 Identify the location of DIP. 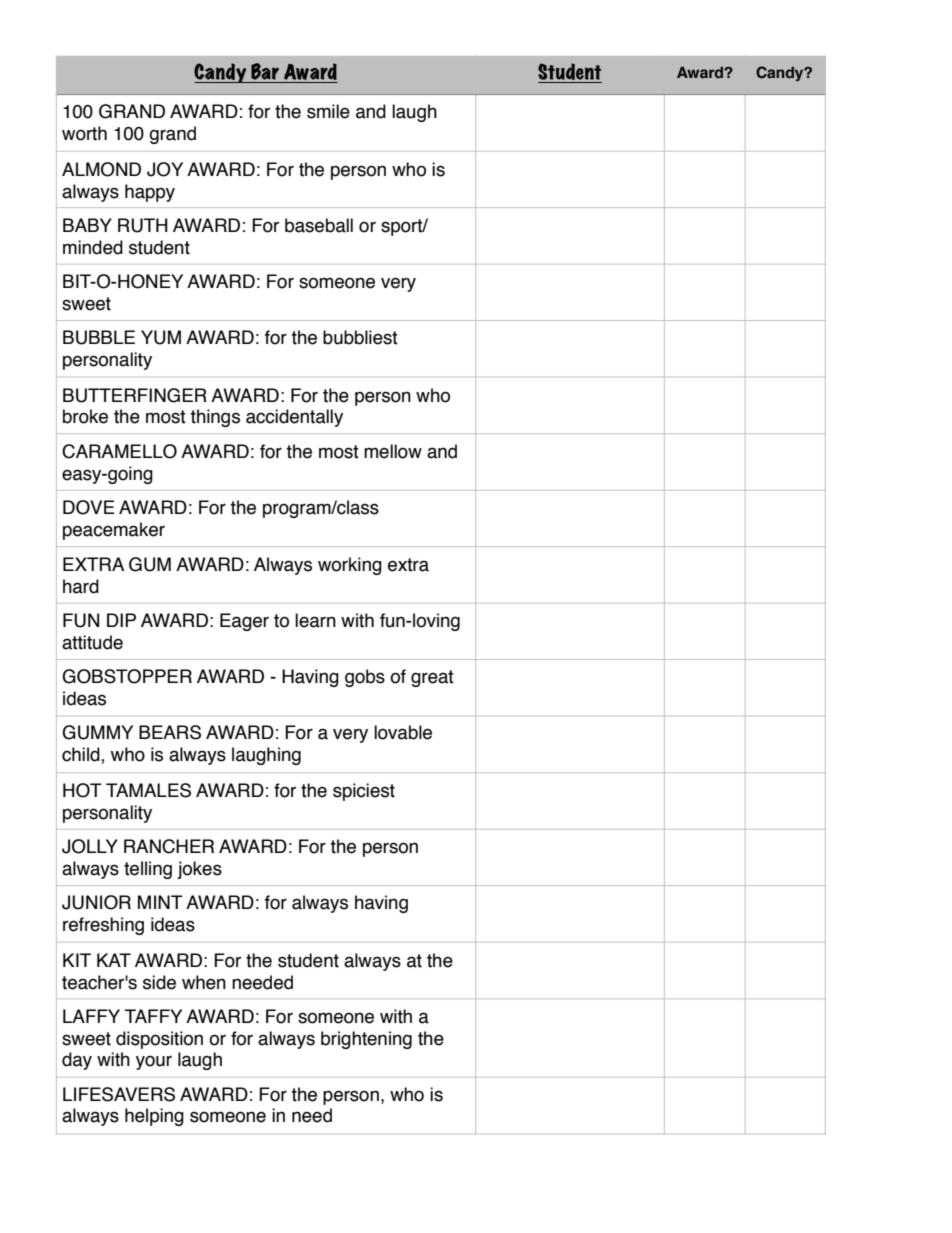
(121, 620).
